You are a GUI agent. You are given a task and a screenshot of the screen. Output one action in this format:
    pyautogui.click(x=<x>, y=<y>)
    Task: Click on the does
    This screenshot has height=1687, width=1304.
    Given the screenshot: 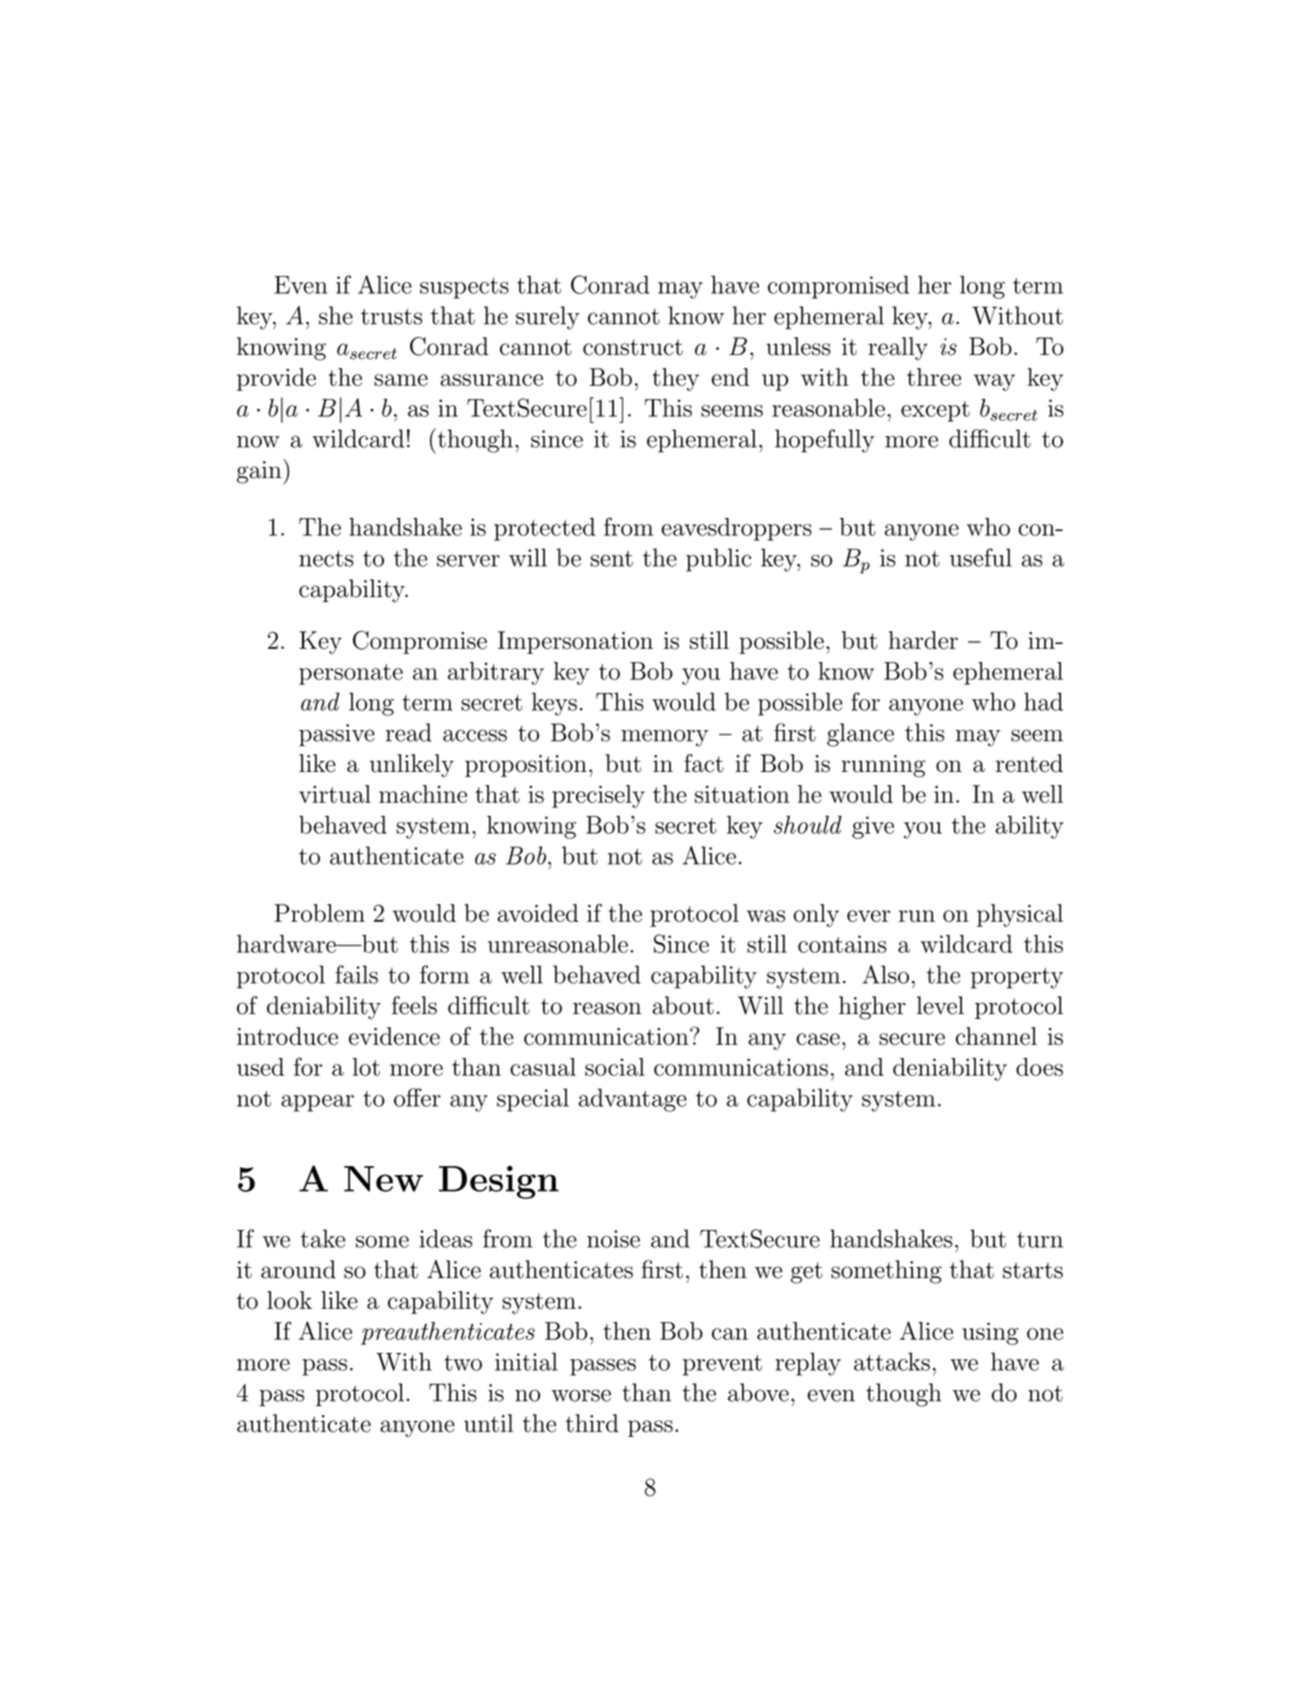 What is the action you would take?
    pyautogui.click(x=1039, y=1067)
